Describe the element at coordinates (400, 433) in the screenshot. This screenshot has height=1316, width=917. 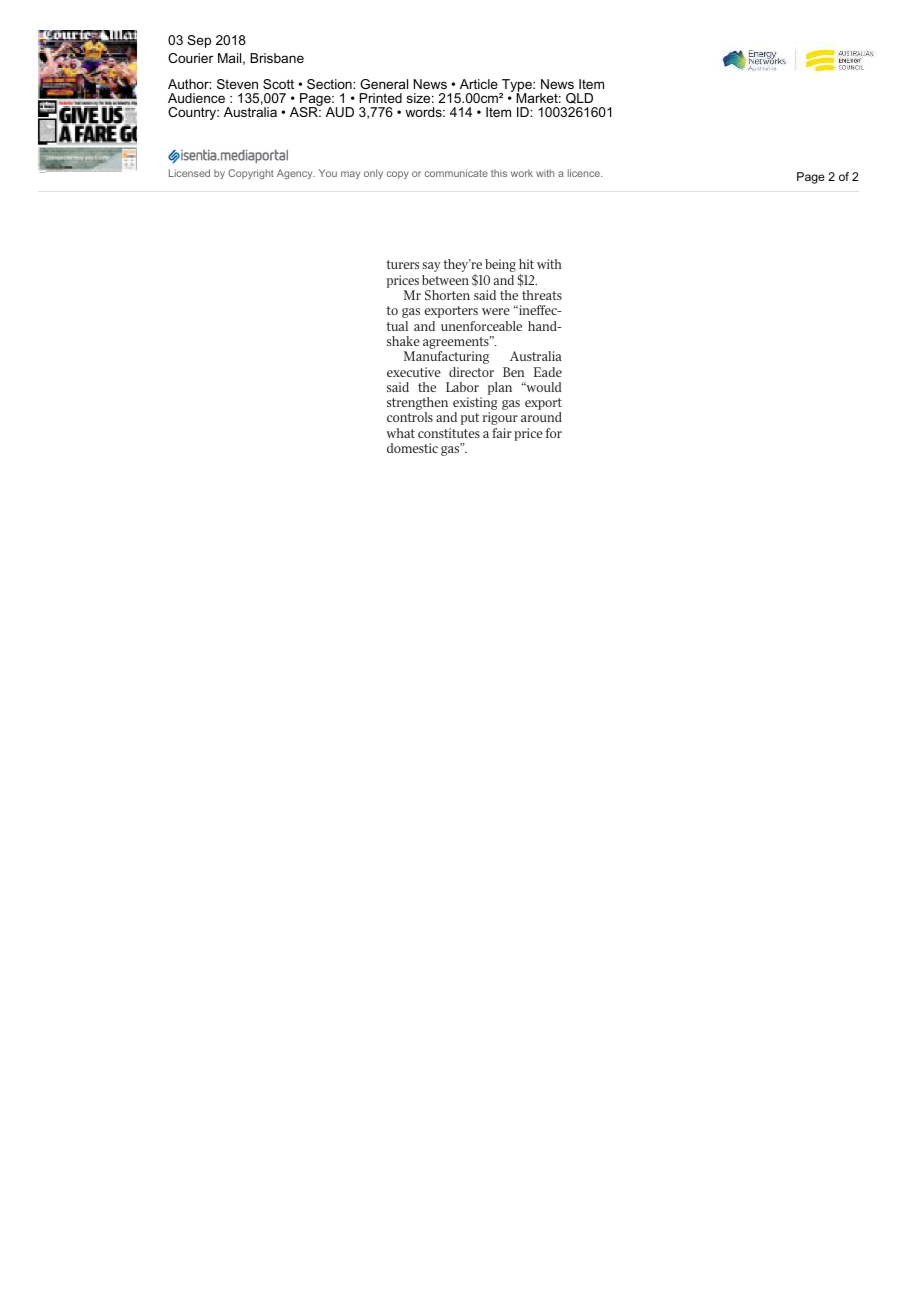
I see `what` at that location.
